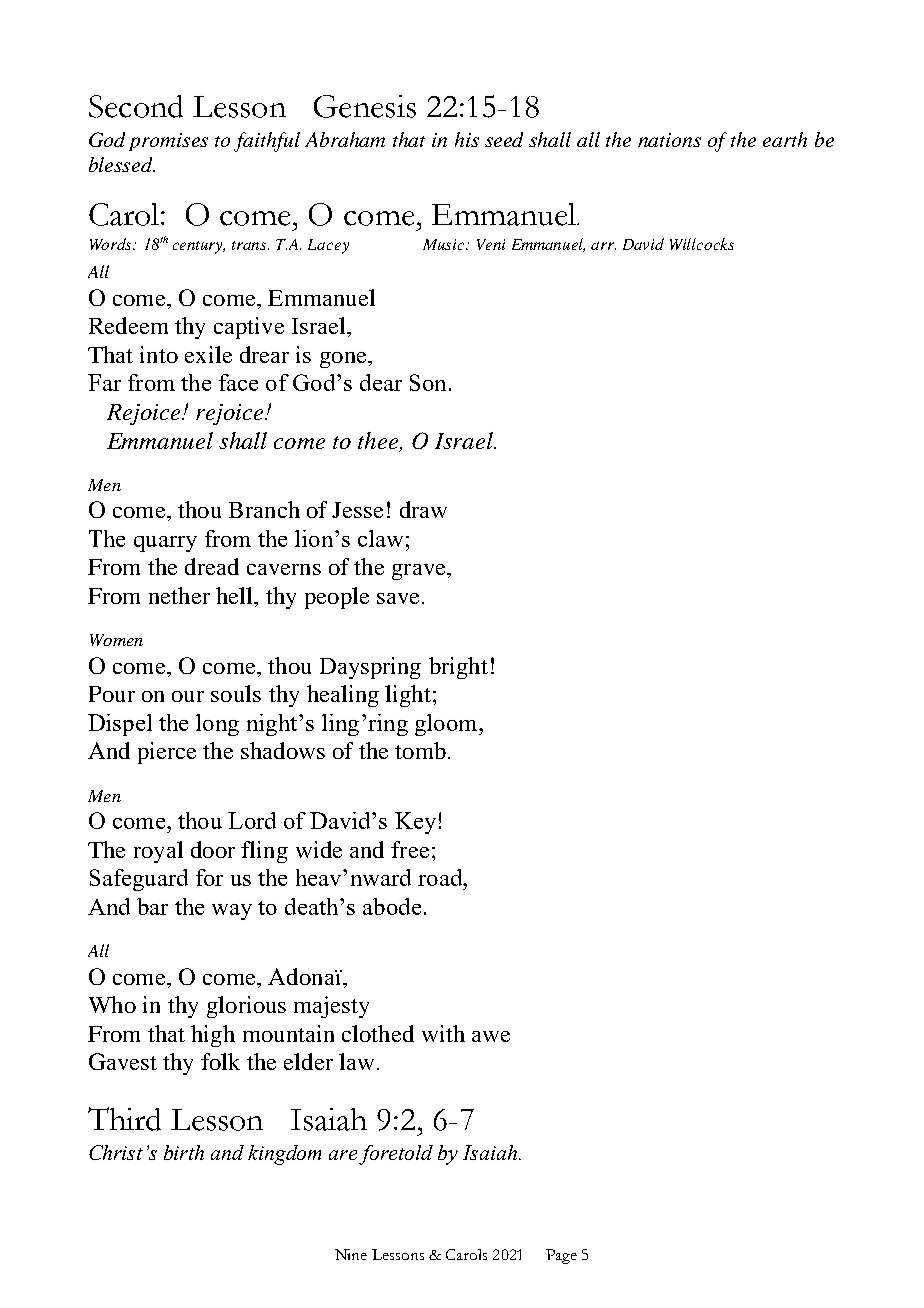 This screenshot has height=1308, width=924. I want to click on bright, so click(458, 668).
